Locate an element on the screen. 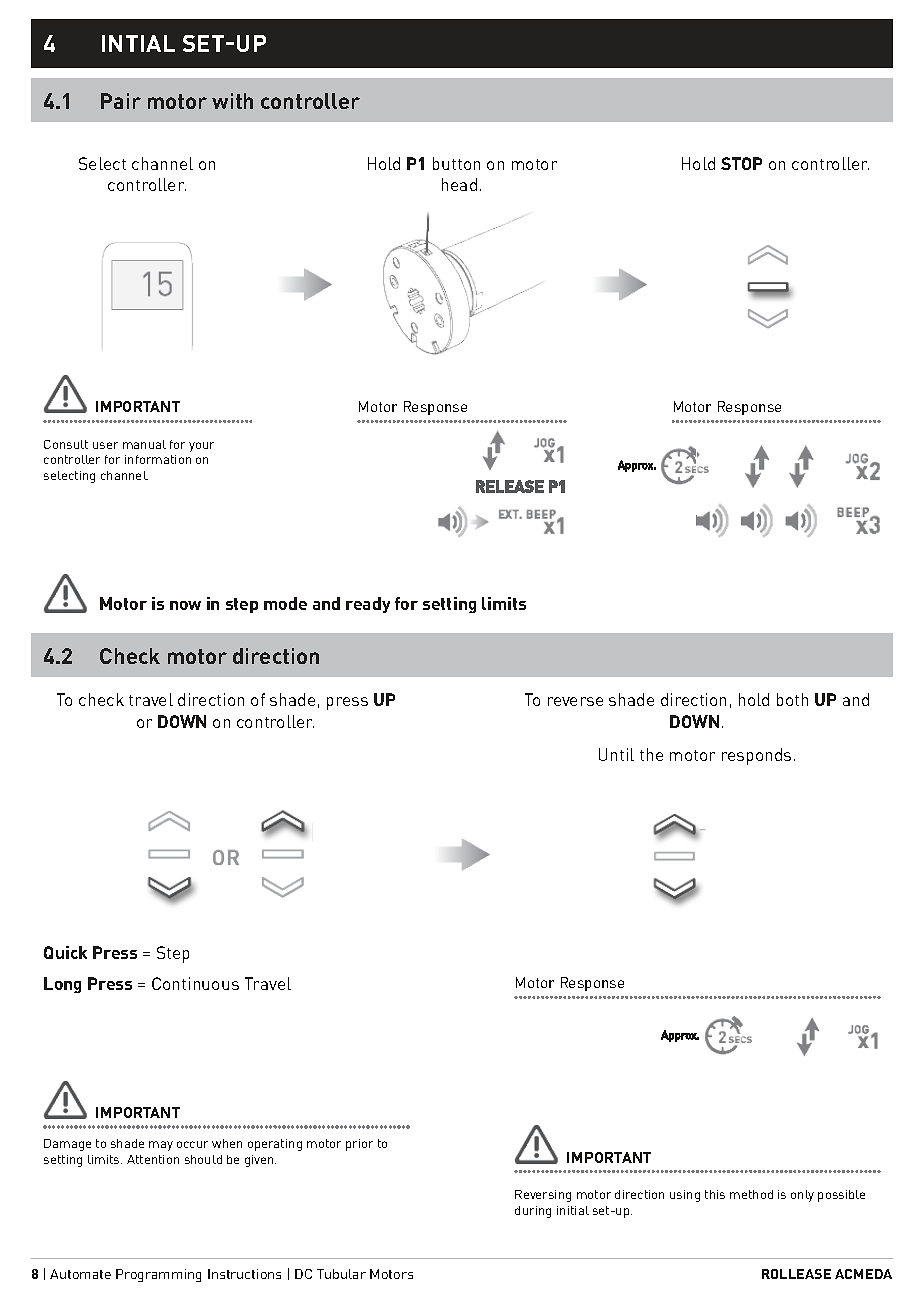 The width and height of the screenshot is (924, 1311). Continuous is located at coordinates (195, 983).
